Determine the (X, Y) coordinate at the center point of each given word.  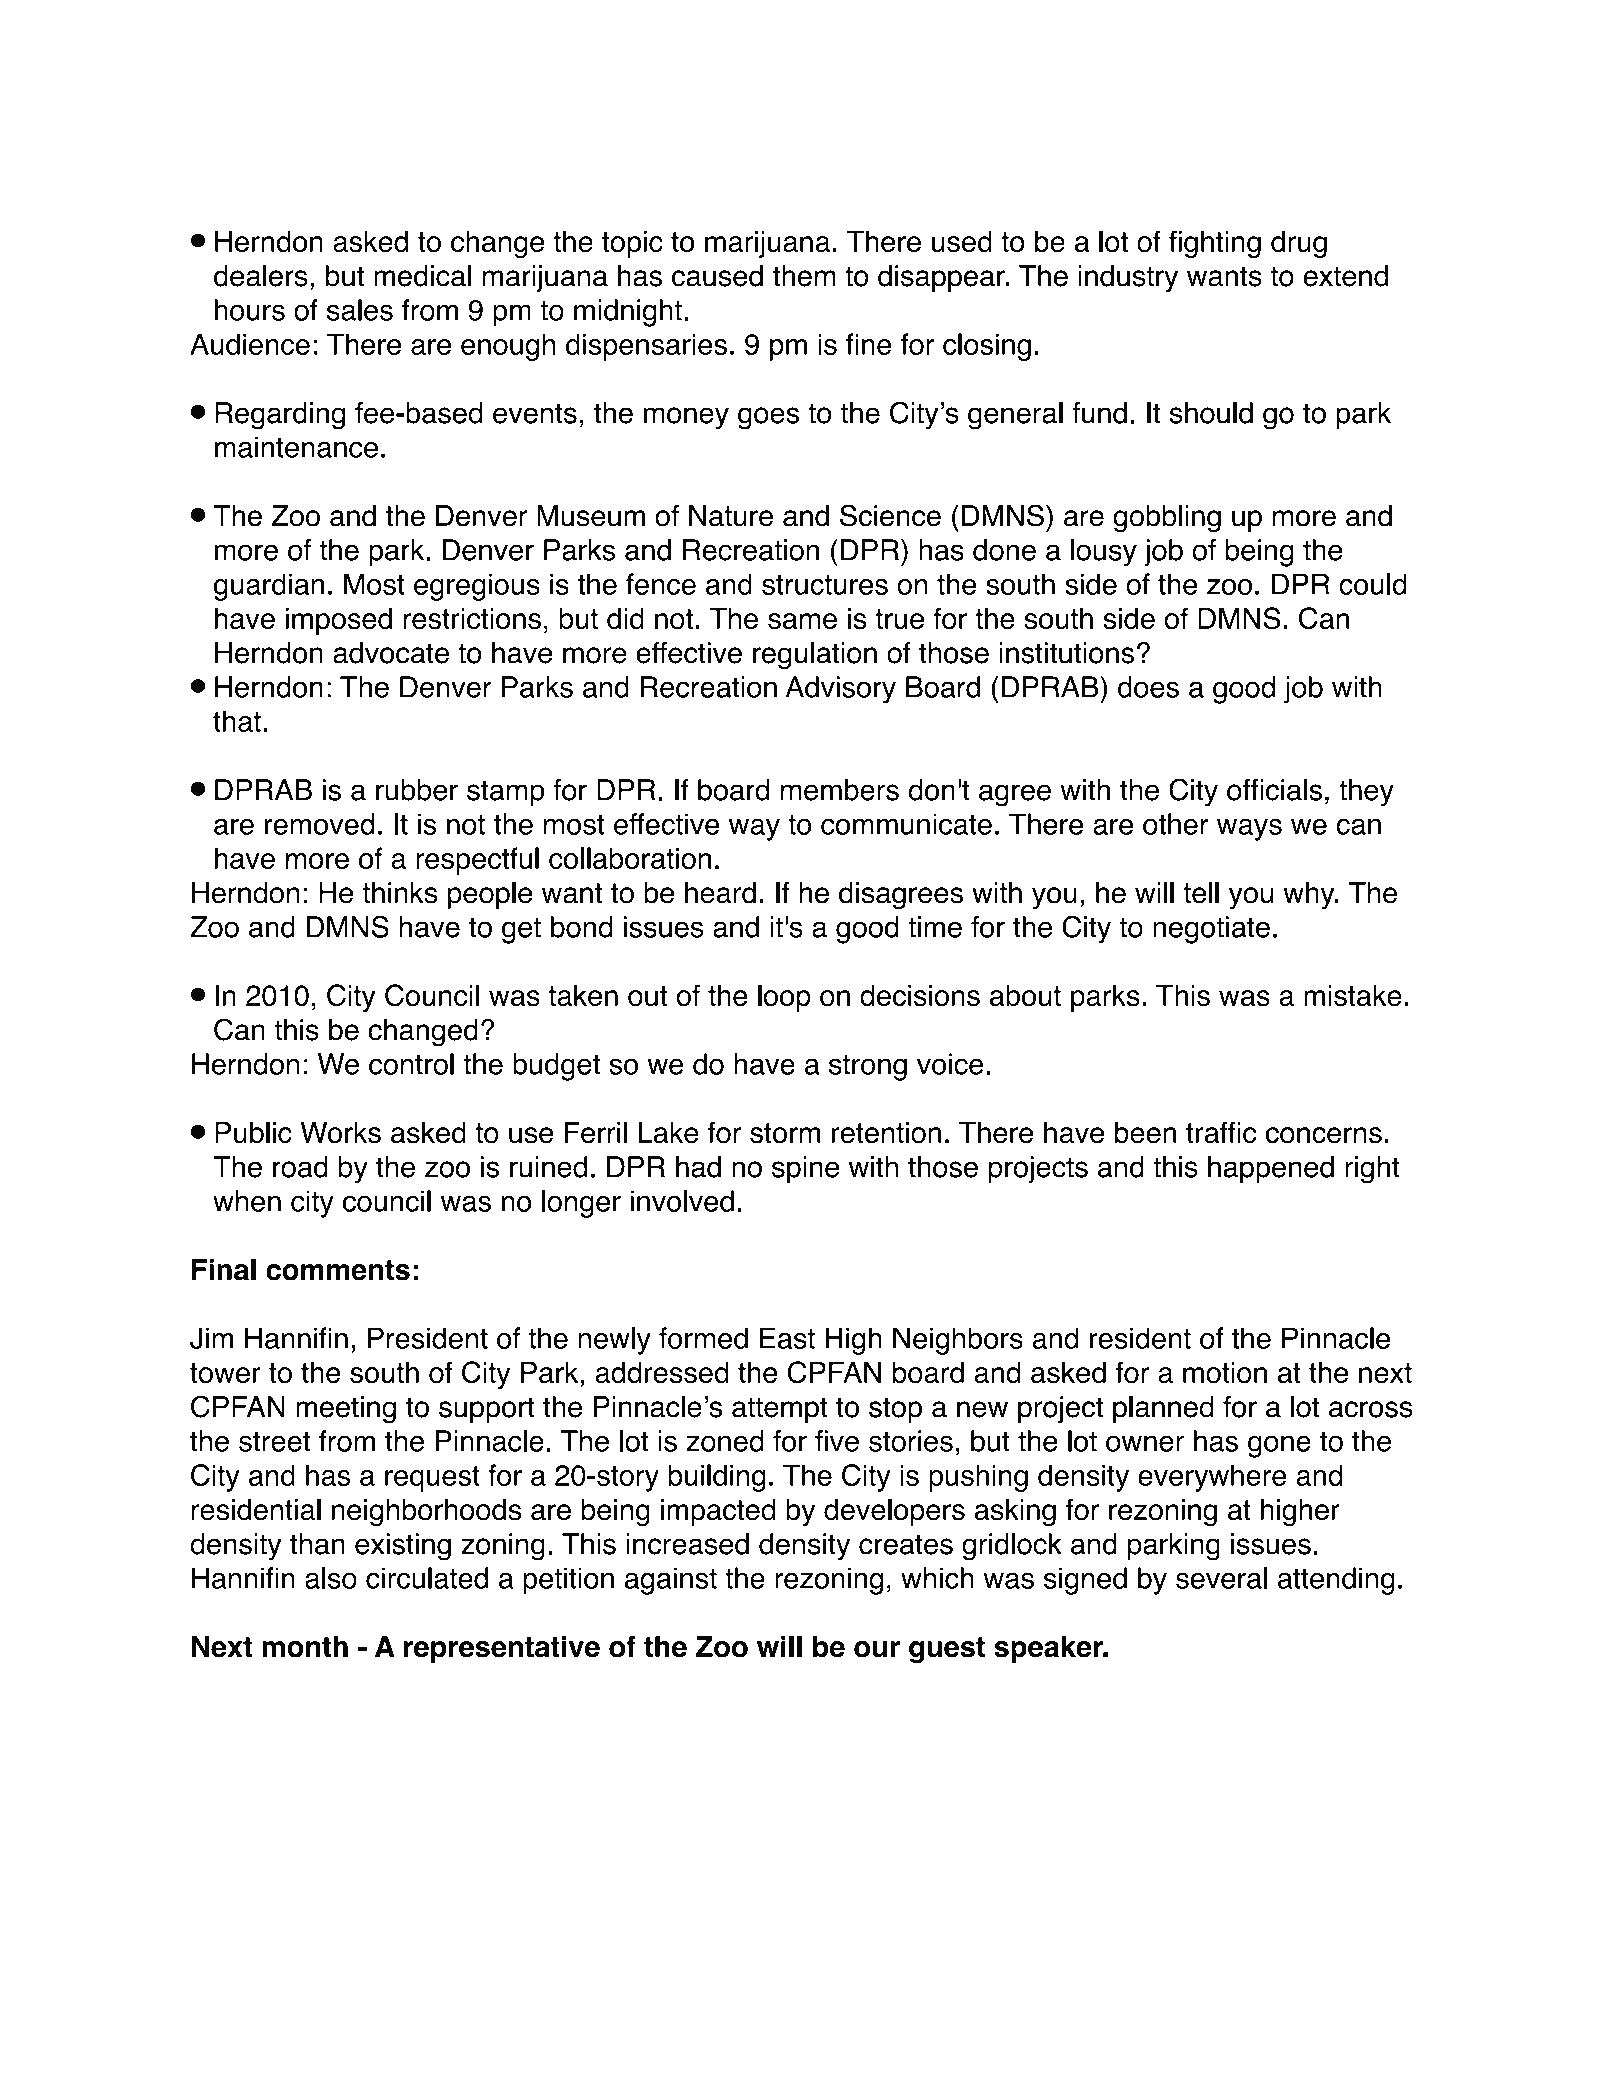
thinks (399, 893)
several (1221, 1578)
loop (784, 998)
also (331, 1578)
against (671, 1581)
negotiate (1211, 930)
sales (360, 310)
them (804, 276)
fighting (1215, 244)
